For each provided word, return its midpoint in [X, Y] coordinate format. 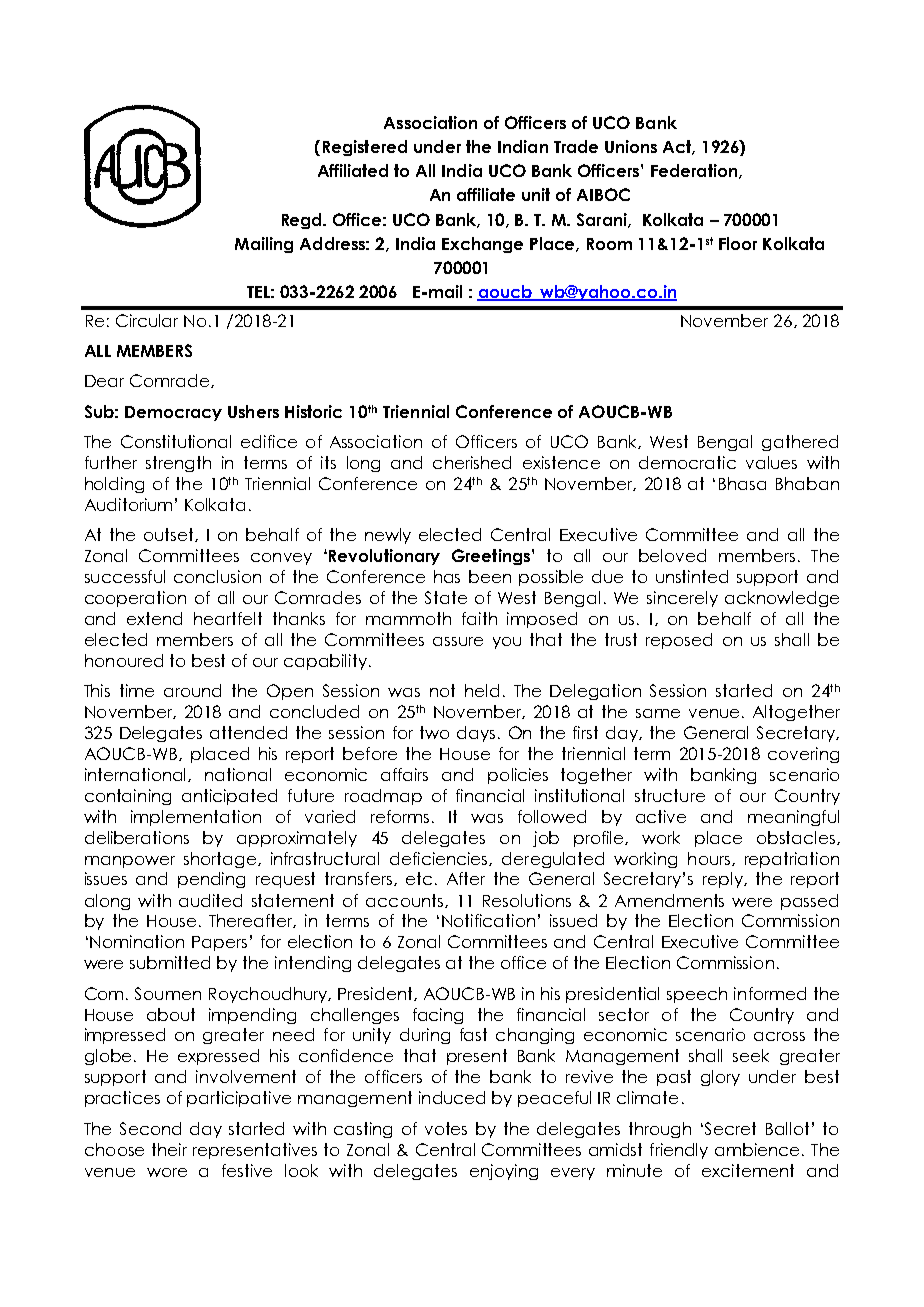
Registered [365, 148]
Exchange [482, 245]
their [169, 1149]
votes [446, 1128]
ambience [759, 1149]
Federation [694, 170]
